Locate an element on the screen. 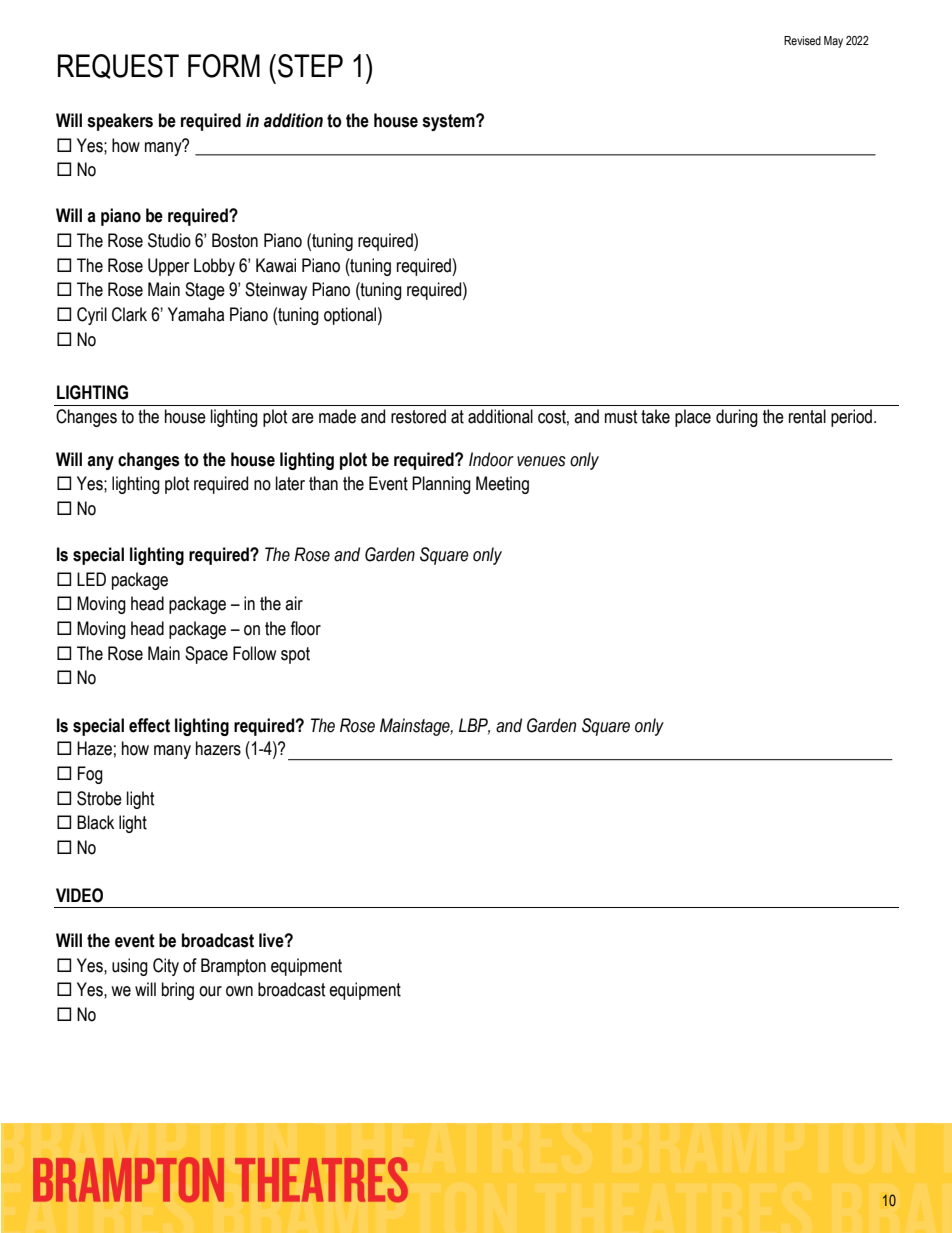 The width and height of the screenshot is (952, 1233). system is located at coordinates (449, 122).
